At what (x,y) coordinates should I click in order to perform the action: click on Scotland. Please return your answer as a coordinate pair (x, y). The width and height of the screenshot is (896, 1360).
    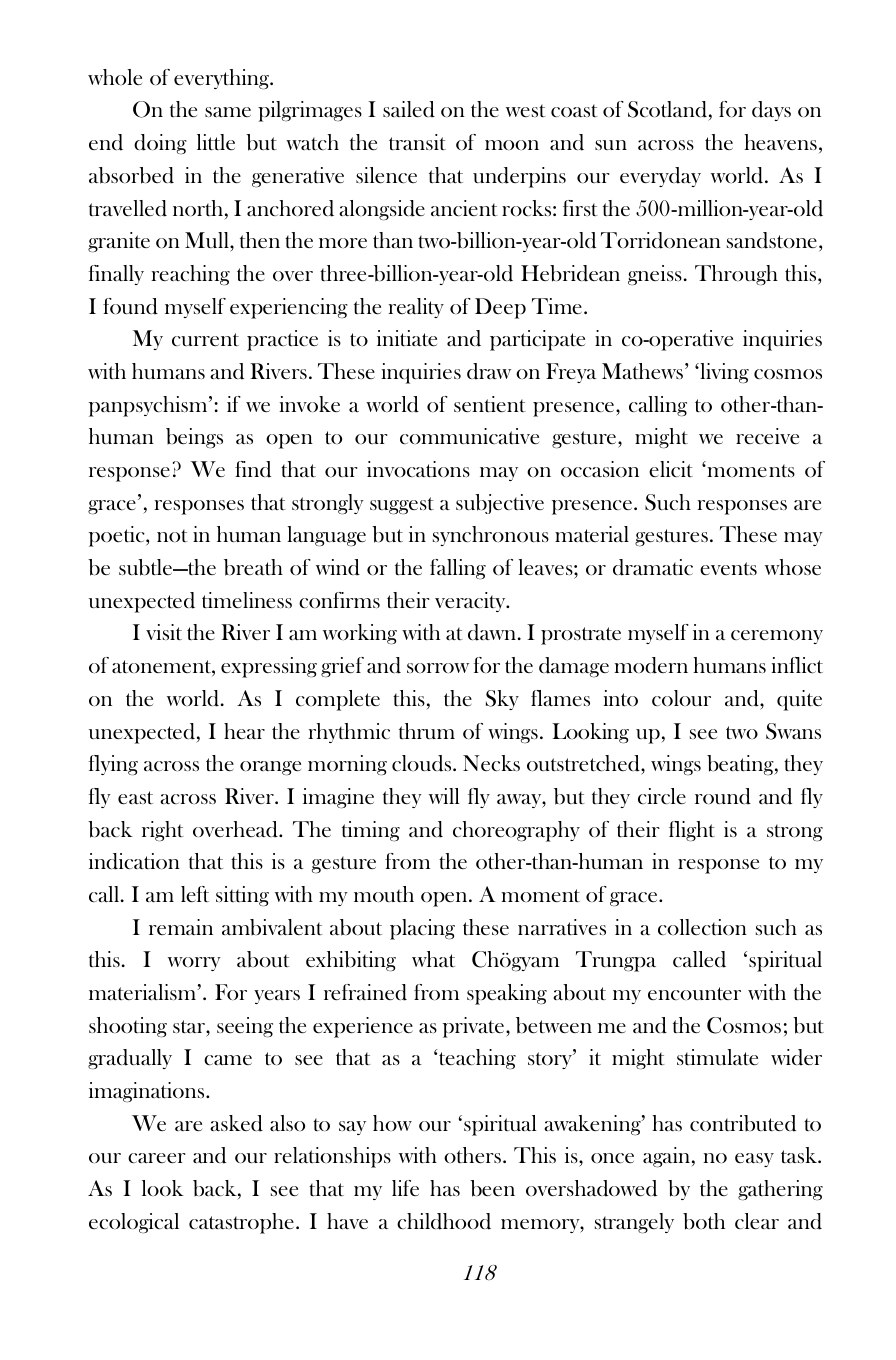
    Looking at the image, I should click on (667, 109).
